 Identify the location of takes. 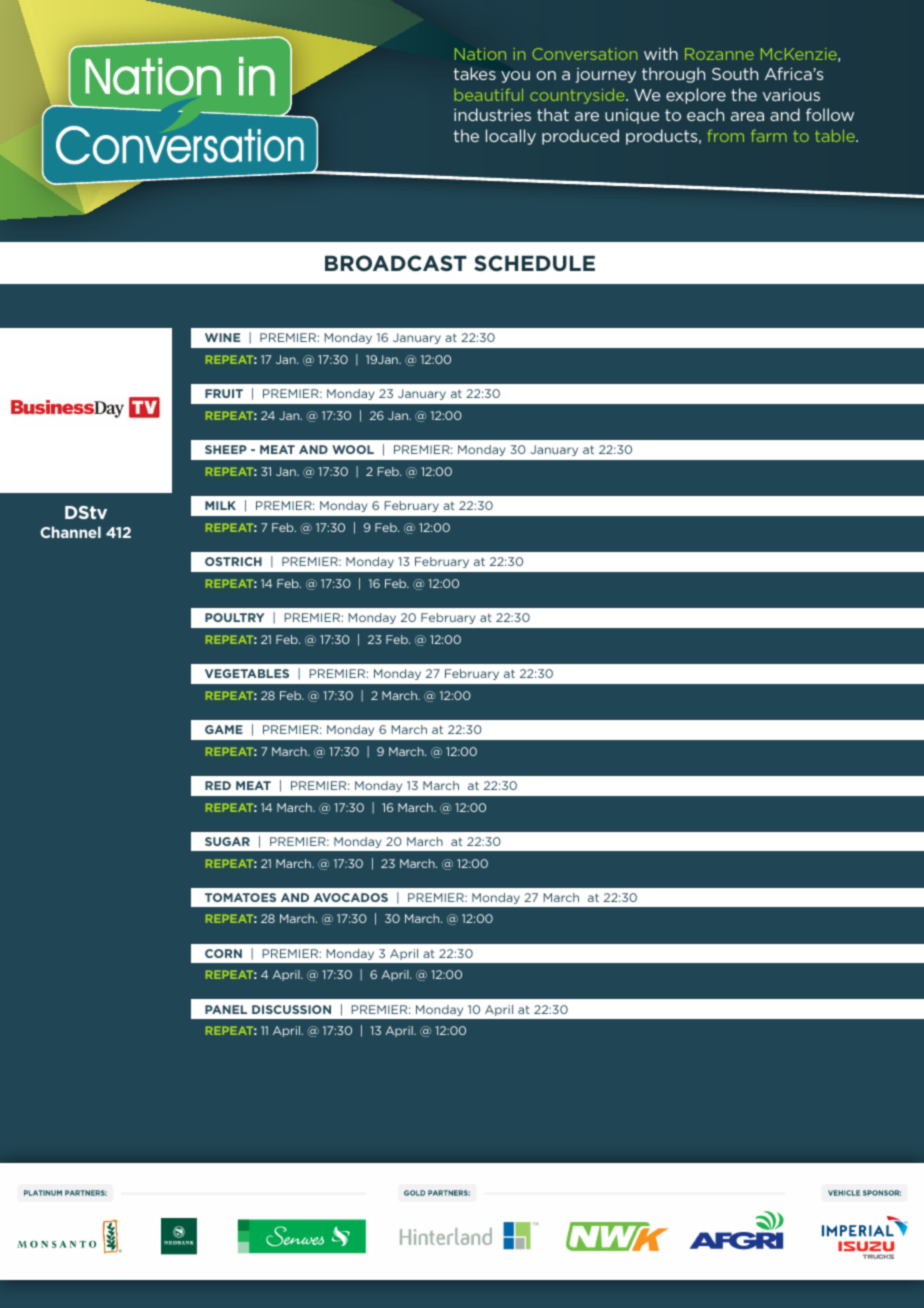
(474, 73).
